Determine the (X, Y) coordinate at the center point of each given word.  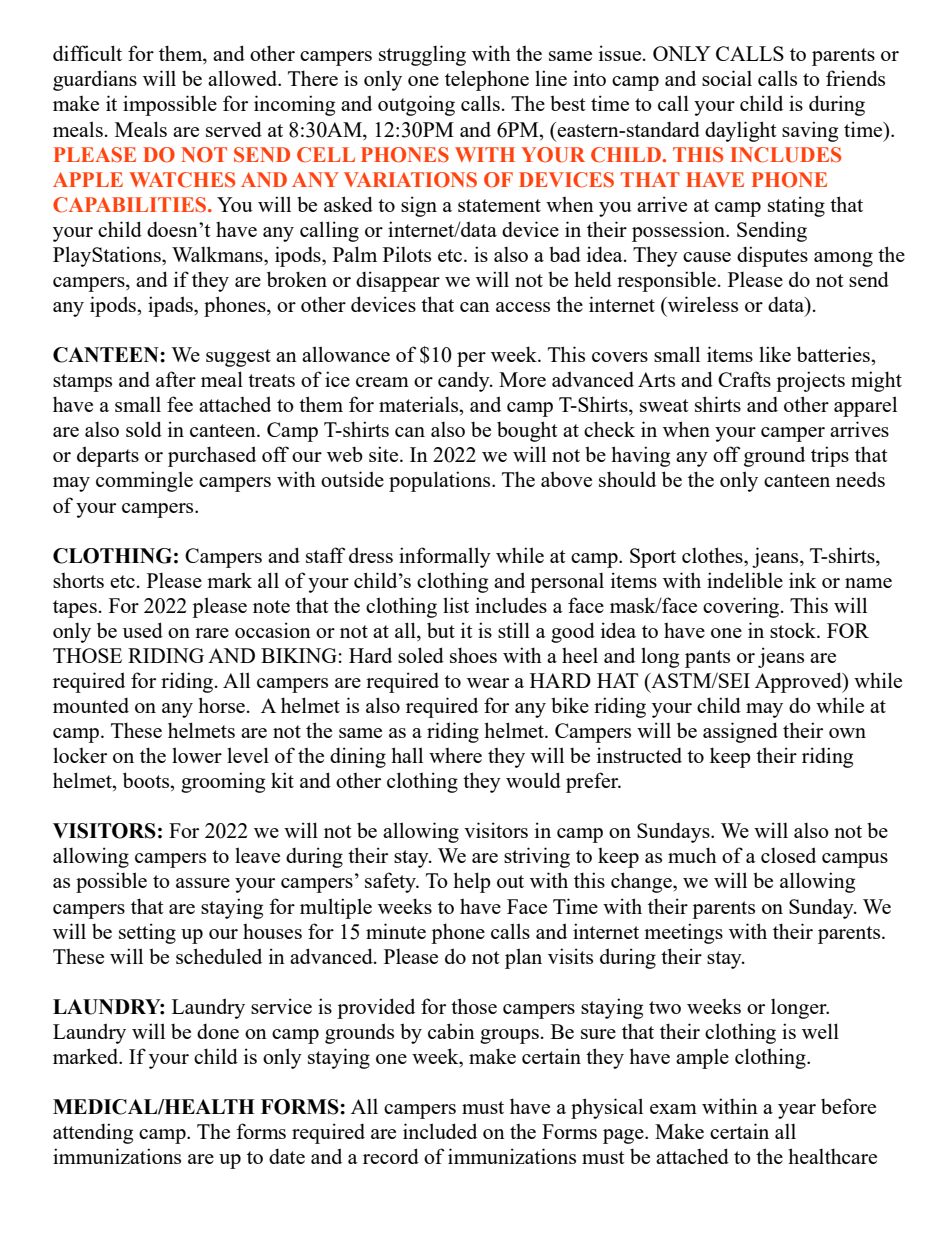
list (456, 605)
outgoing (416, 105)
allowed (244, 78)
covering (742, 607)
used (143, 630)
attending (93, 1133)
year (797, 1111)
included (440, 1131)
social (727, 78)
